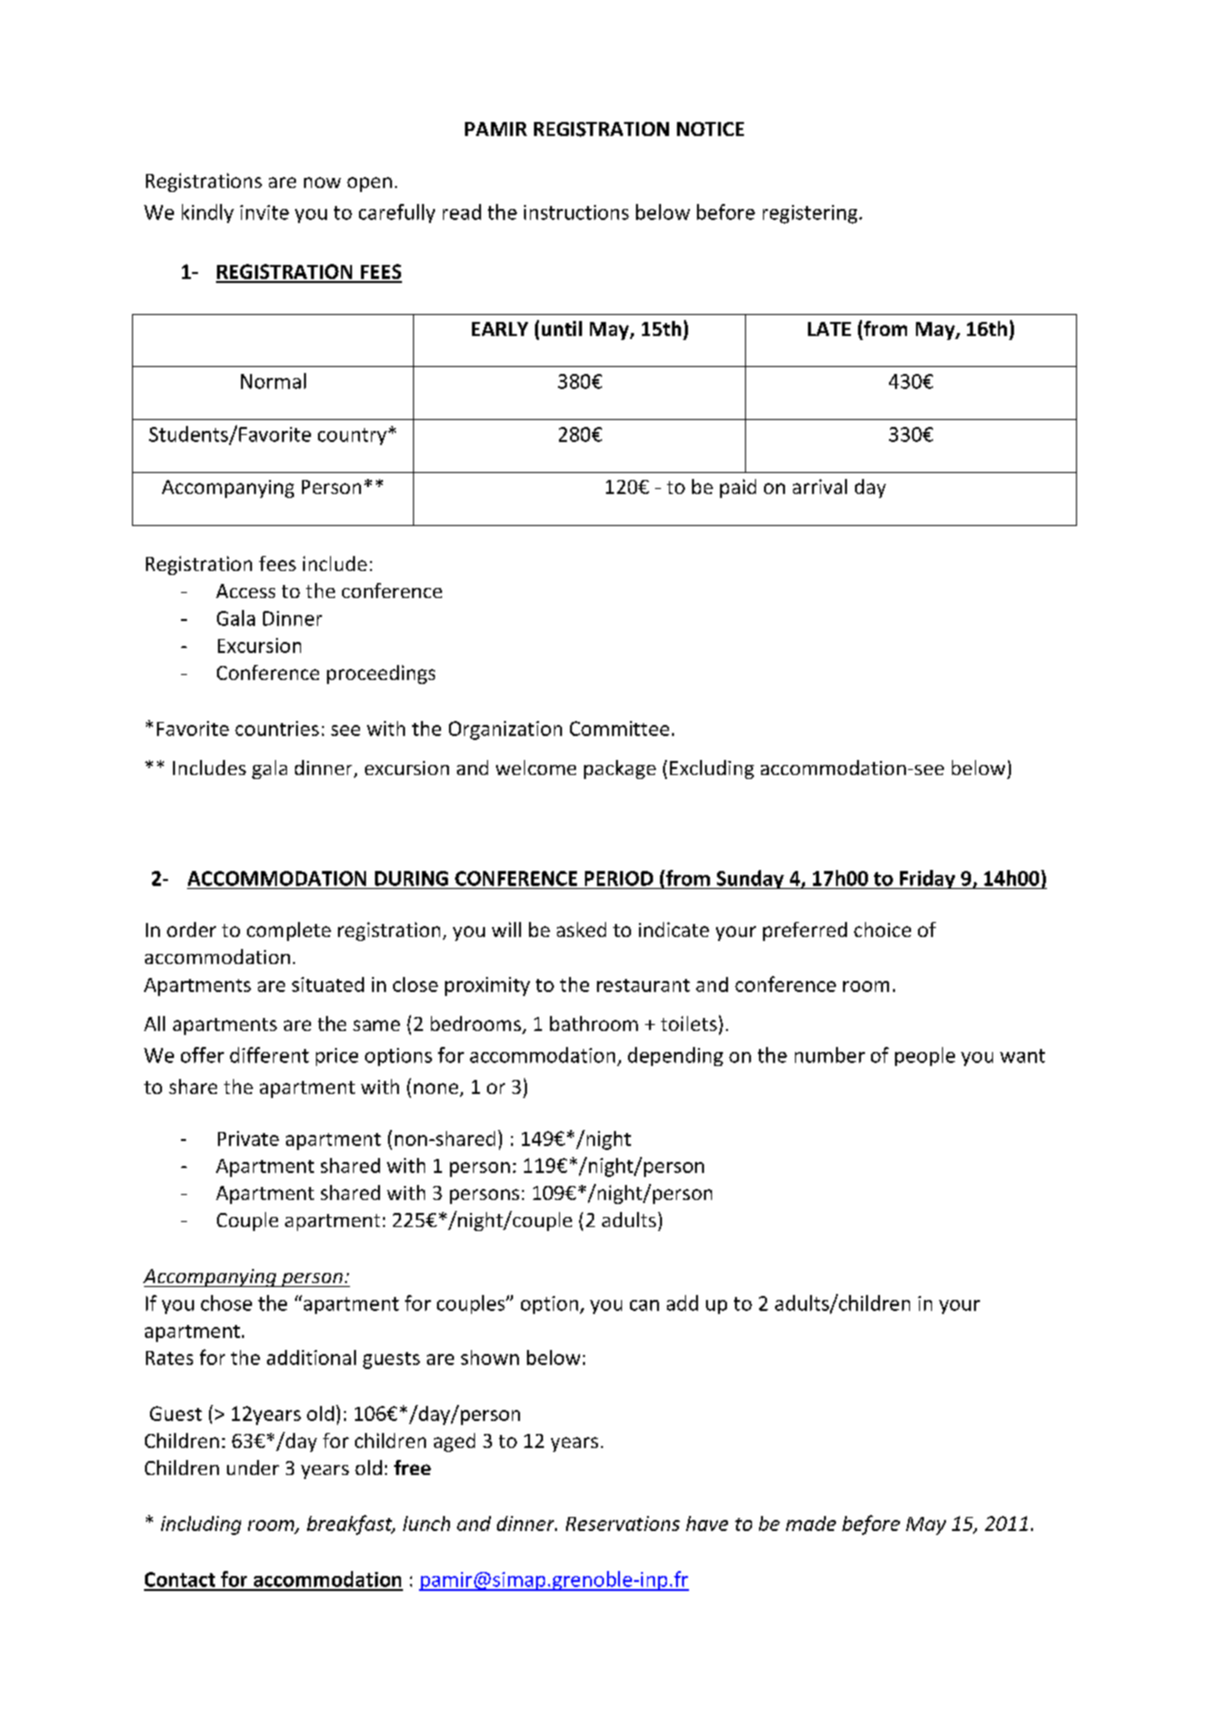 Image resolution: width=1209 pixels, height=1710 pixels. I want to click on Friday, so click(928, 879).
